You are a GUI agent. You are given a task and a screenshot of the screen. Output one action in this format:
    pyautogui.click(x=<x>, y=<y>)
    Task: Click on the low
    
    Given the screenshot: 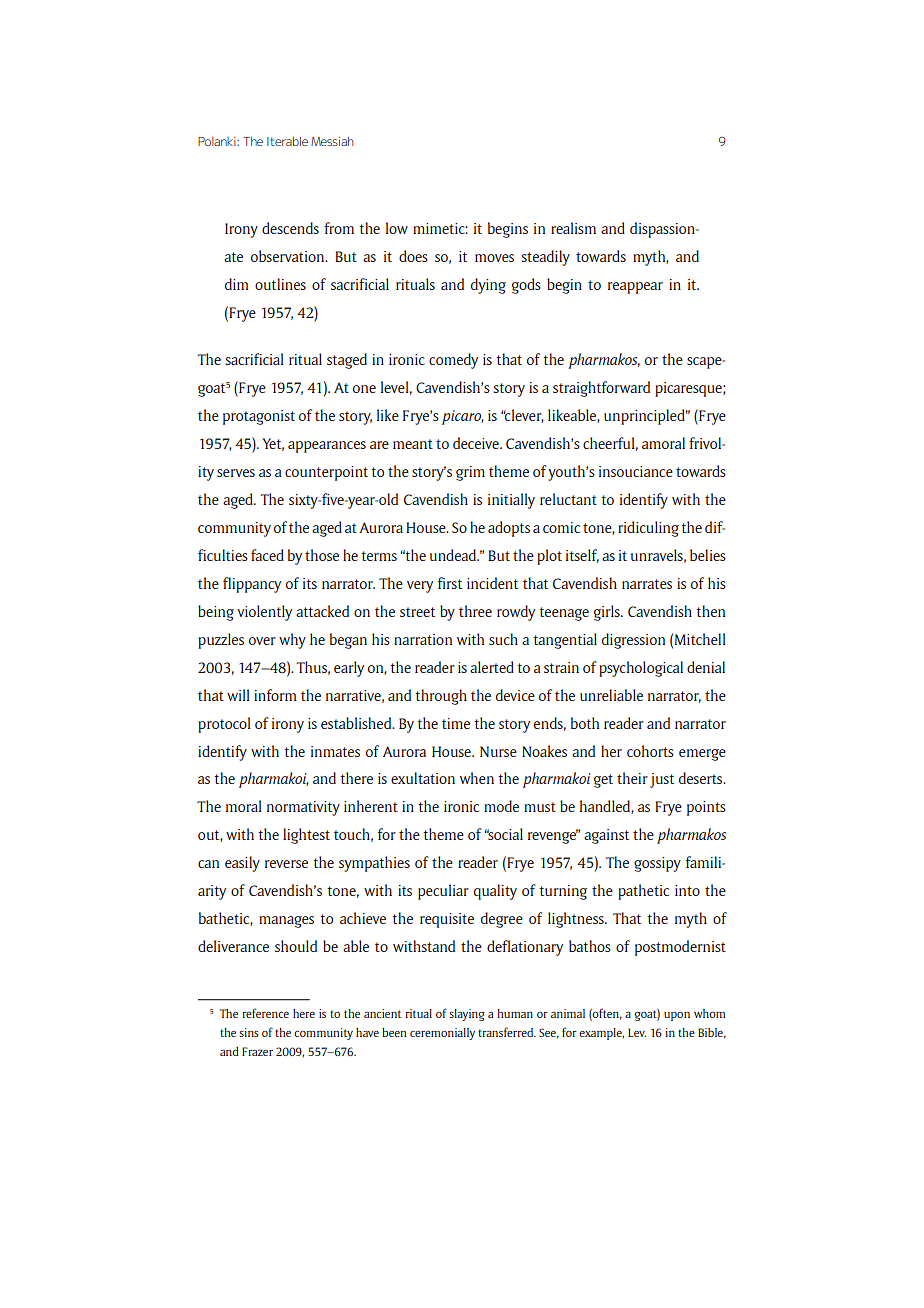 What is the action you would take?
    pyautogui.click(x=397, y=228)
